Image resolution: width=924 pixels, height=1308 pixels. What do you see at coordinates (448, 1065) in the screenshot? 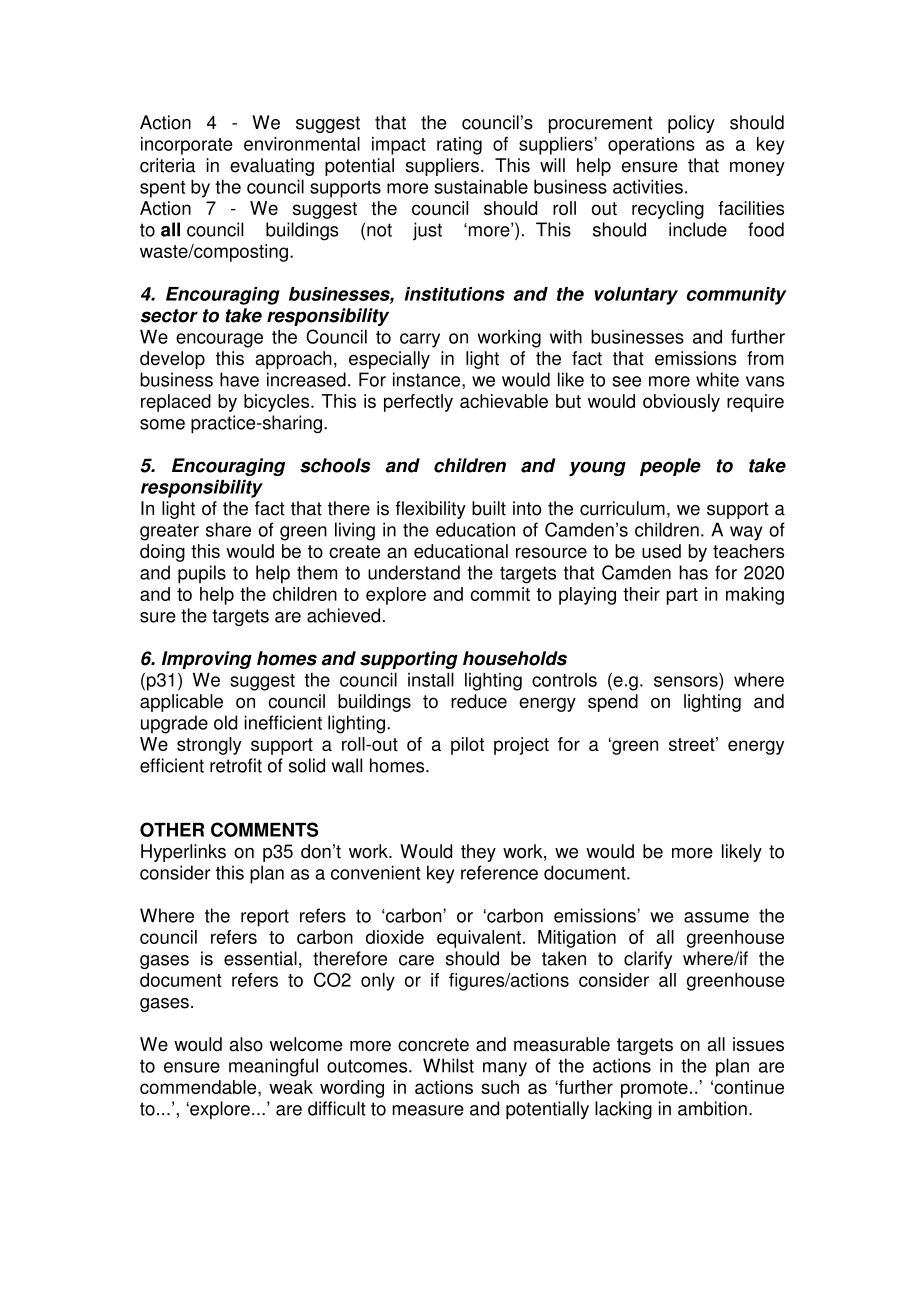
I see `Whilst` at bounding box center [448, 1065].
